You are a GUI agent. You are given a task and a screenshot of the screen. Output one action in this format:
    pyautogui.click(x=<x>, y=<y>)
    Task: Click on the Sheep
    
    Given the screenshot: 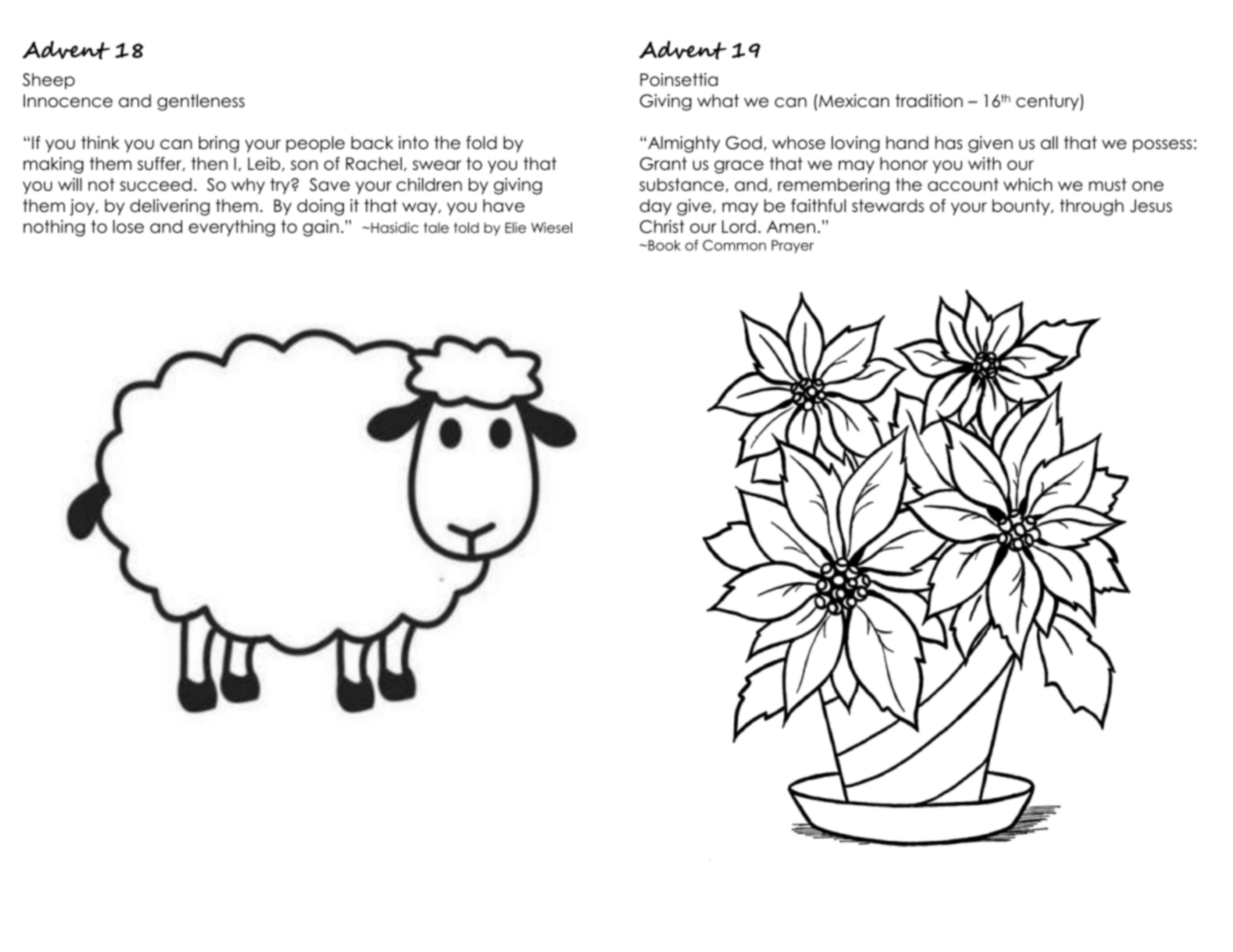 What is the action you would take?
    pyautogui.click(x=49, y=81)
